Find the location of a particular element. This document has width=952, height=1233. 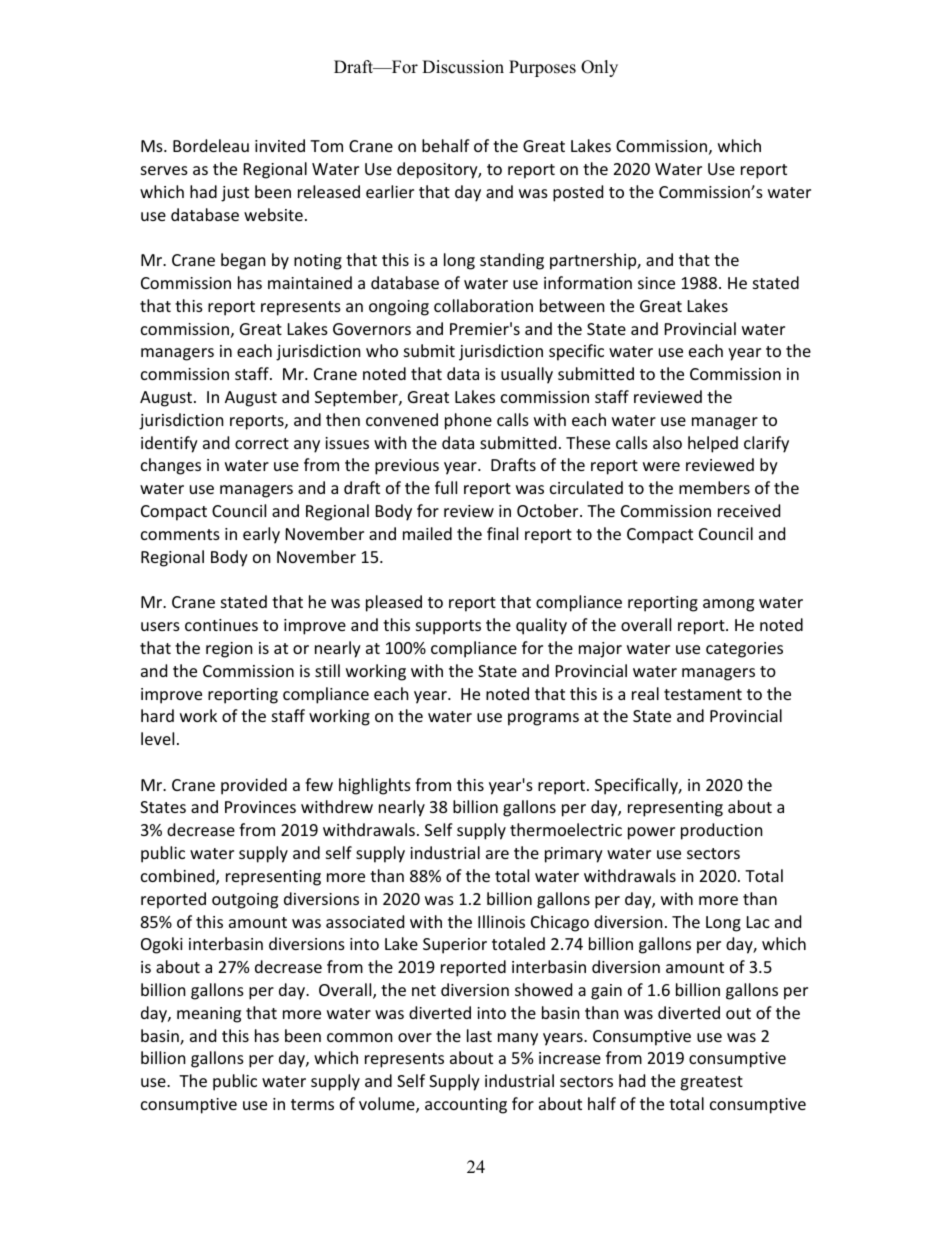

are is located at coordinates (497, 854).
